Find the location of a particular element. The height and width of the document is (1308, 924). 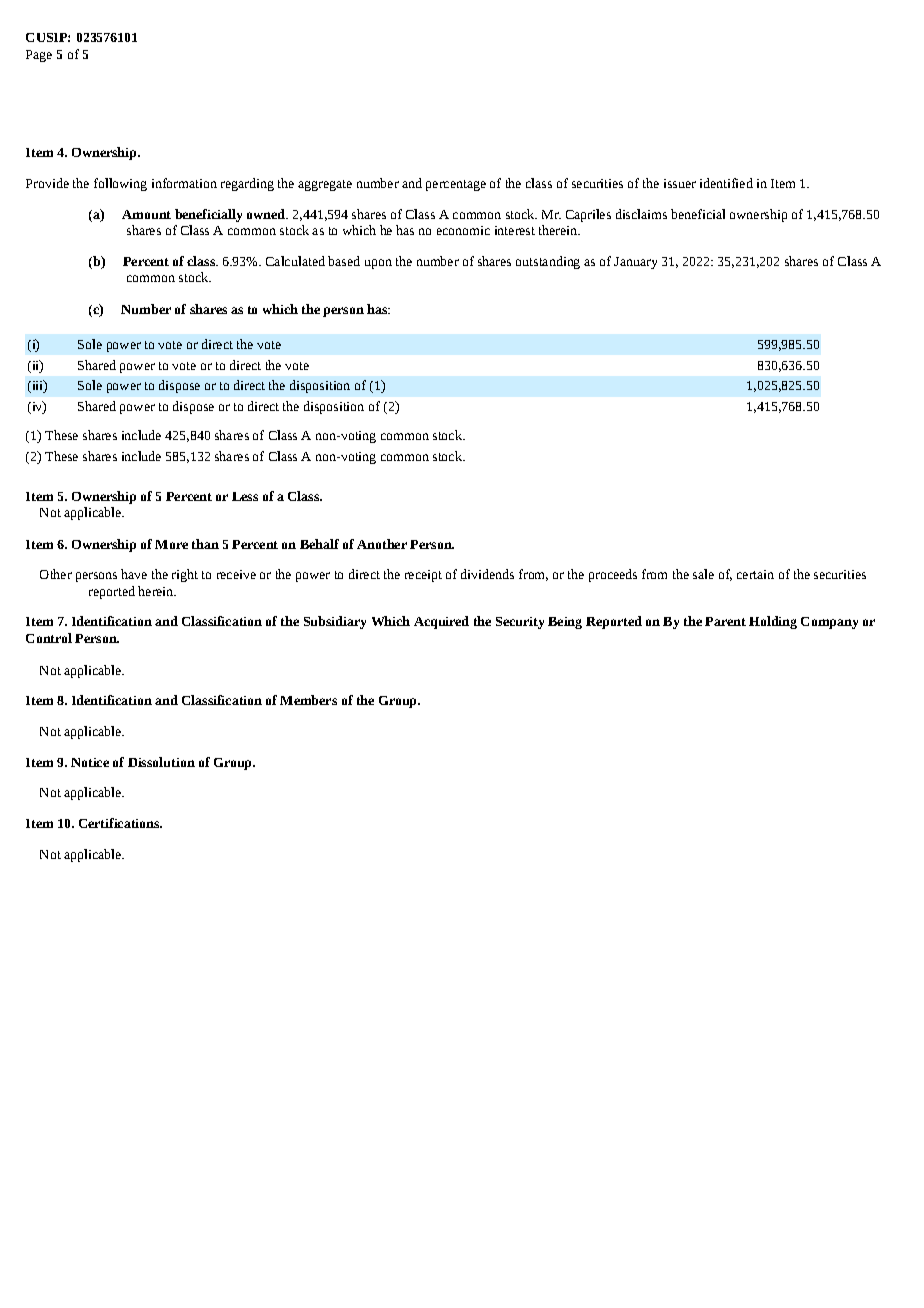

certain is located at coordinates (755, 574).
